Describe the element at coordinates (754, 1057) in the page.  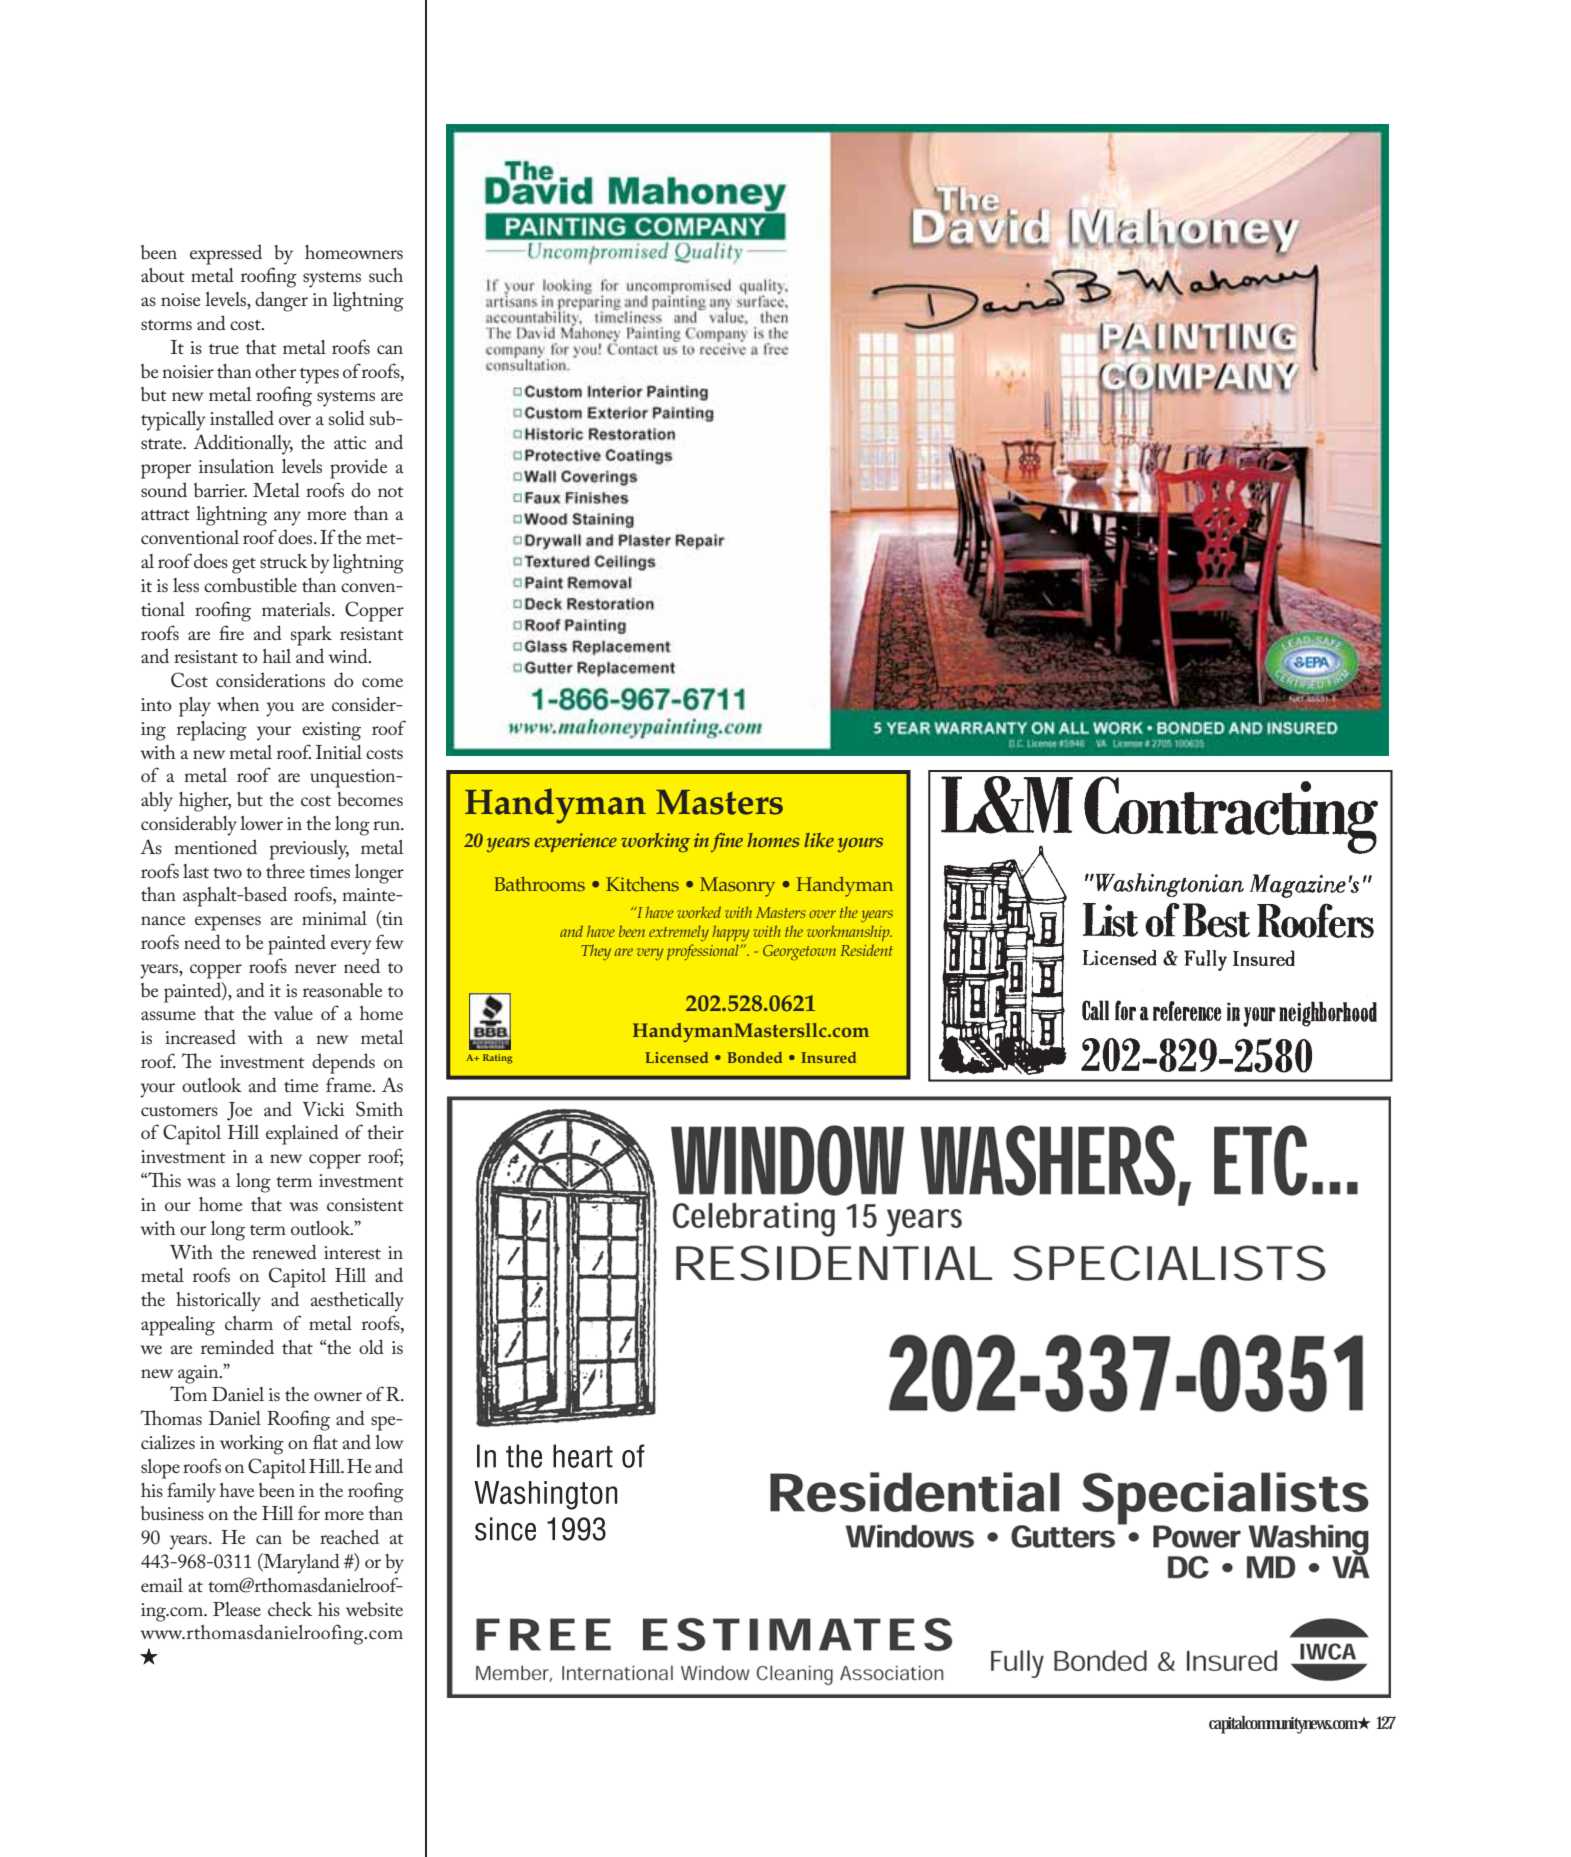
I see `Bonded` at that location.
